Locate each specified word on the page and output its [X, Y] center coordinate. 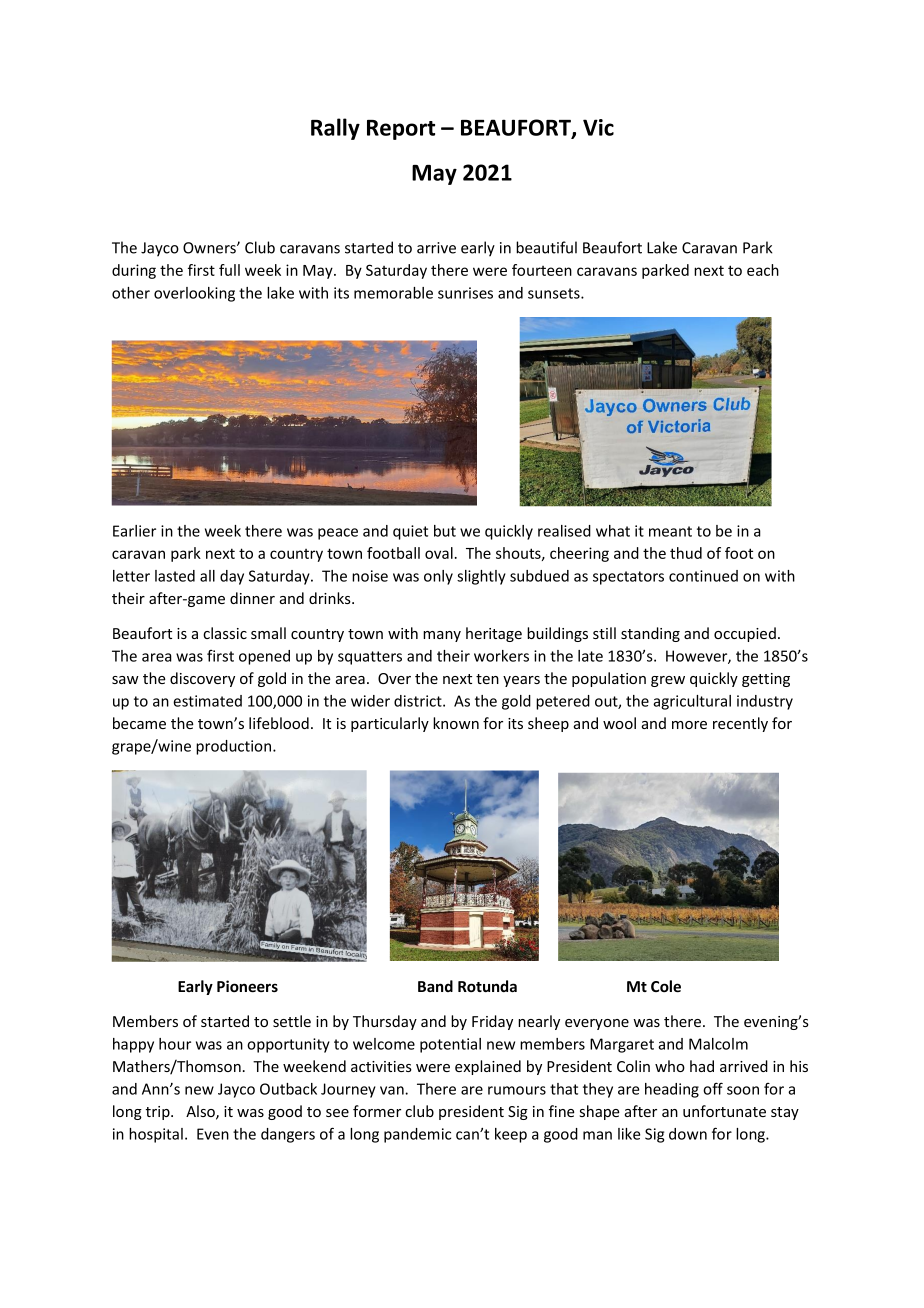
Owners [210, 248]
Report [401, 130]
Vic [598, 127]
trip [159, 1113]
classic [225, 633]
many [442, 636]
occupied [745, 634]
